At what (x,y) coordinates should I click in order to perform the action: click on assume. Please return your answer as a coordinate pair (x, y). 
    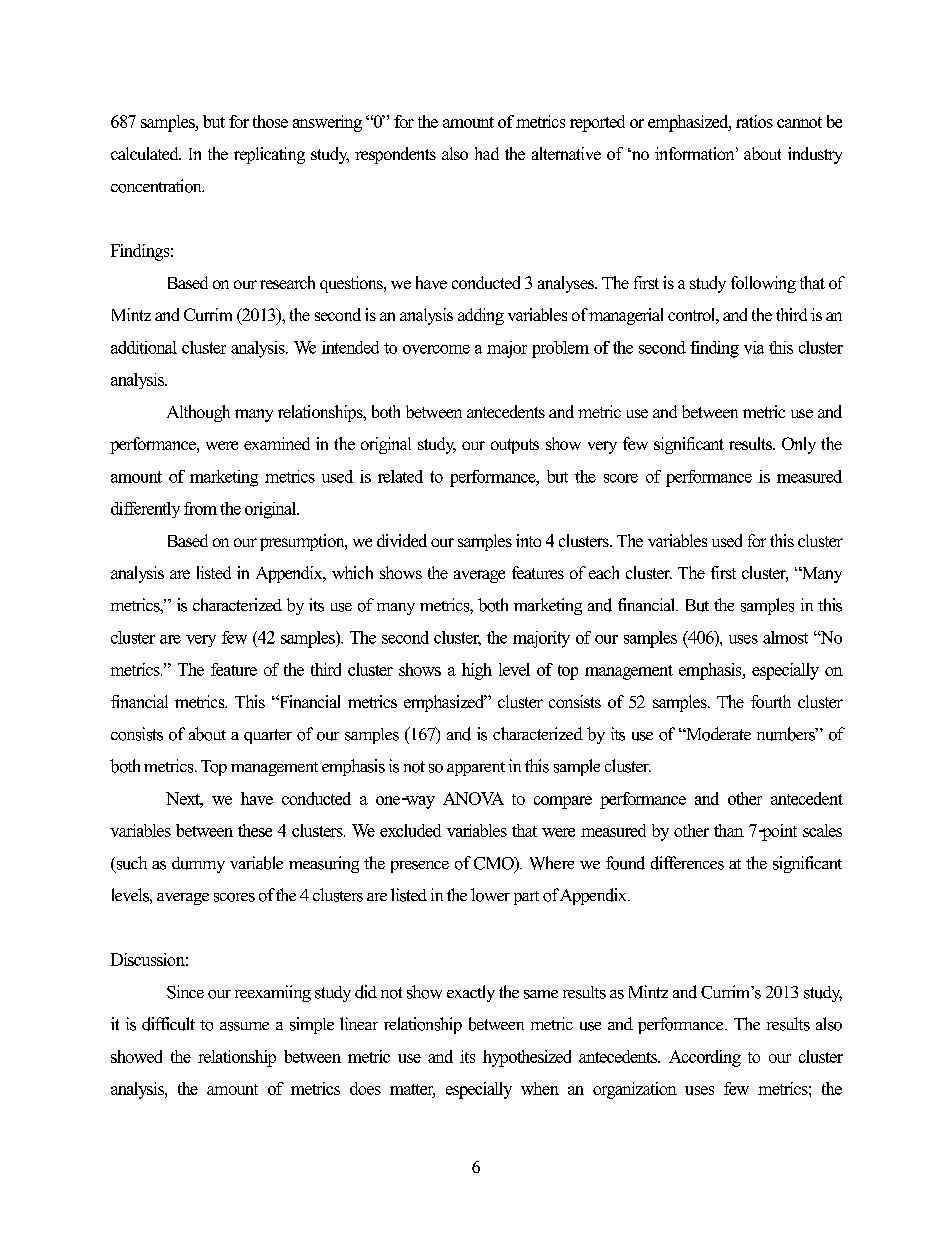
    Looking at the image, I should click on (244, 1026).
